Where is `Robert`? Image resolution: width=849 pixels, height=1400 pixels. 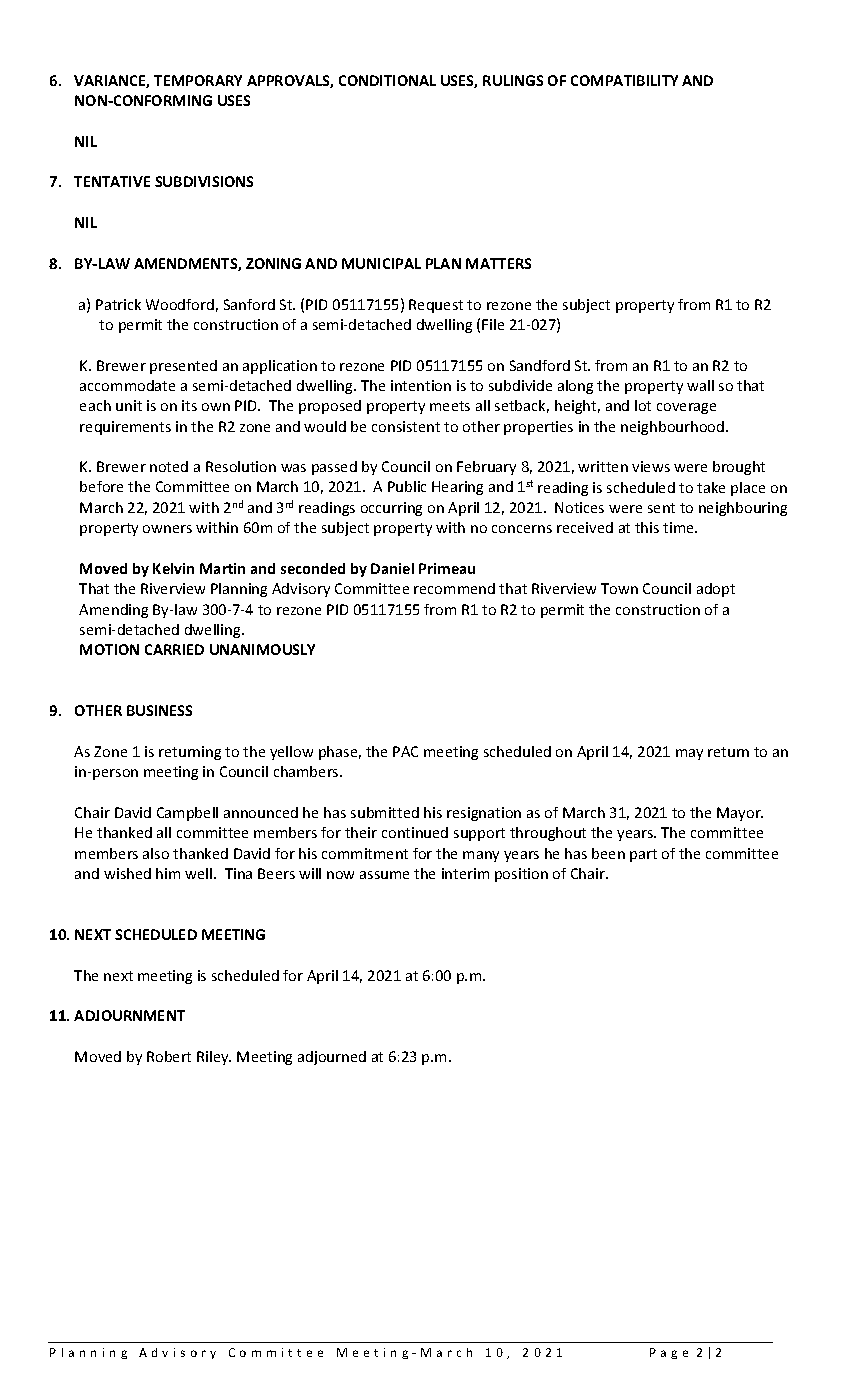 Robert is located at coordinates (169, 1056).
